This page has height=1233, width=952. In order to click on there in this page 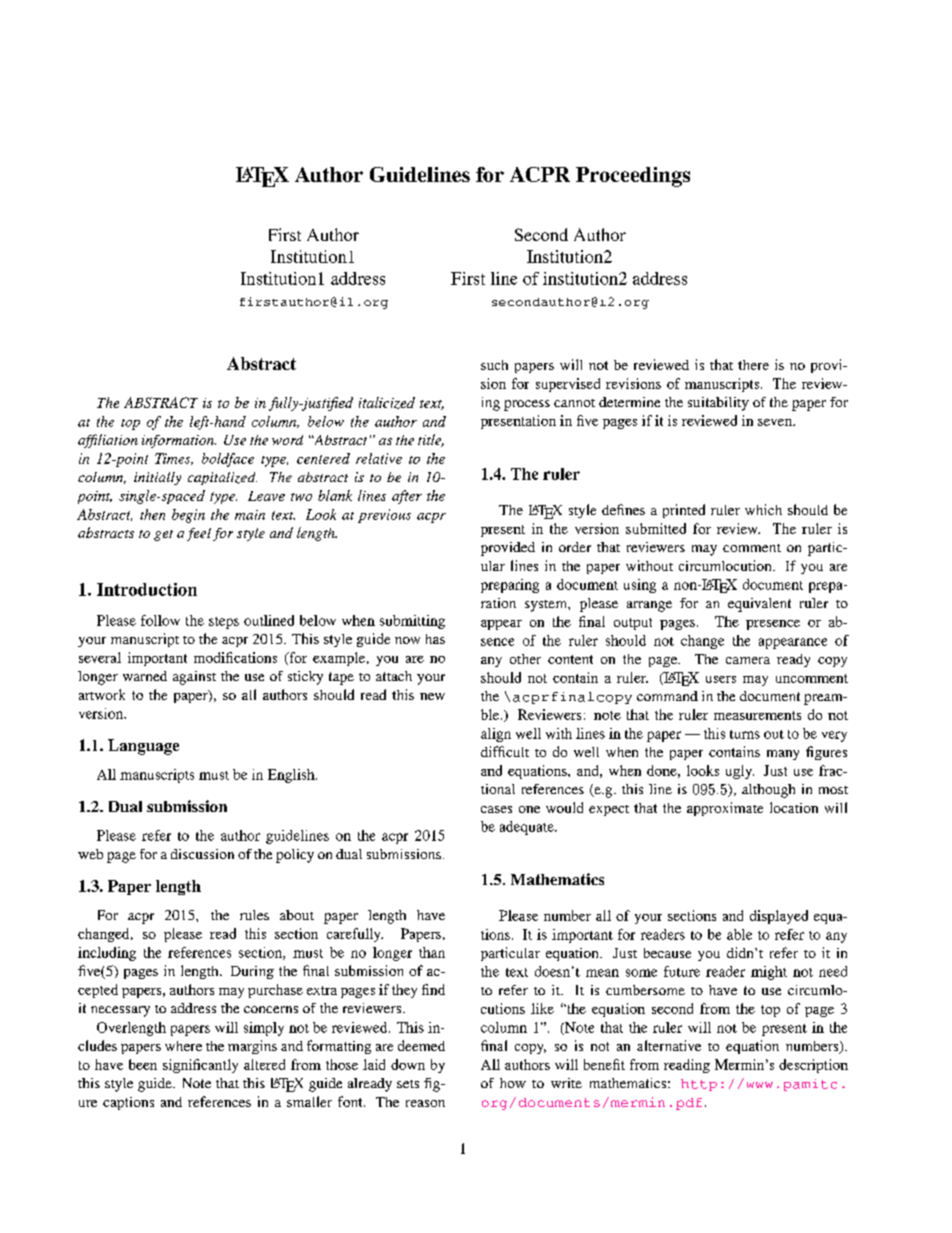, I will do `click(753, 365)`.
